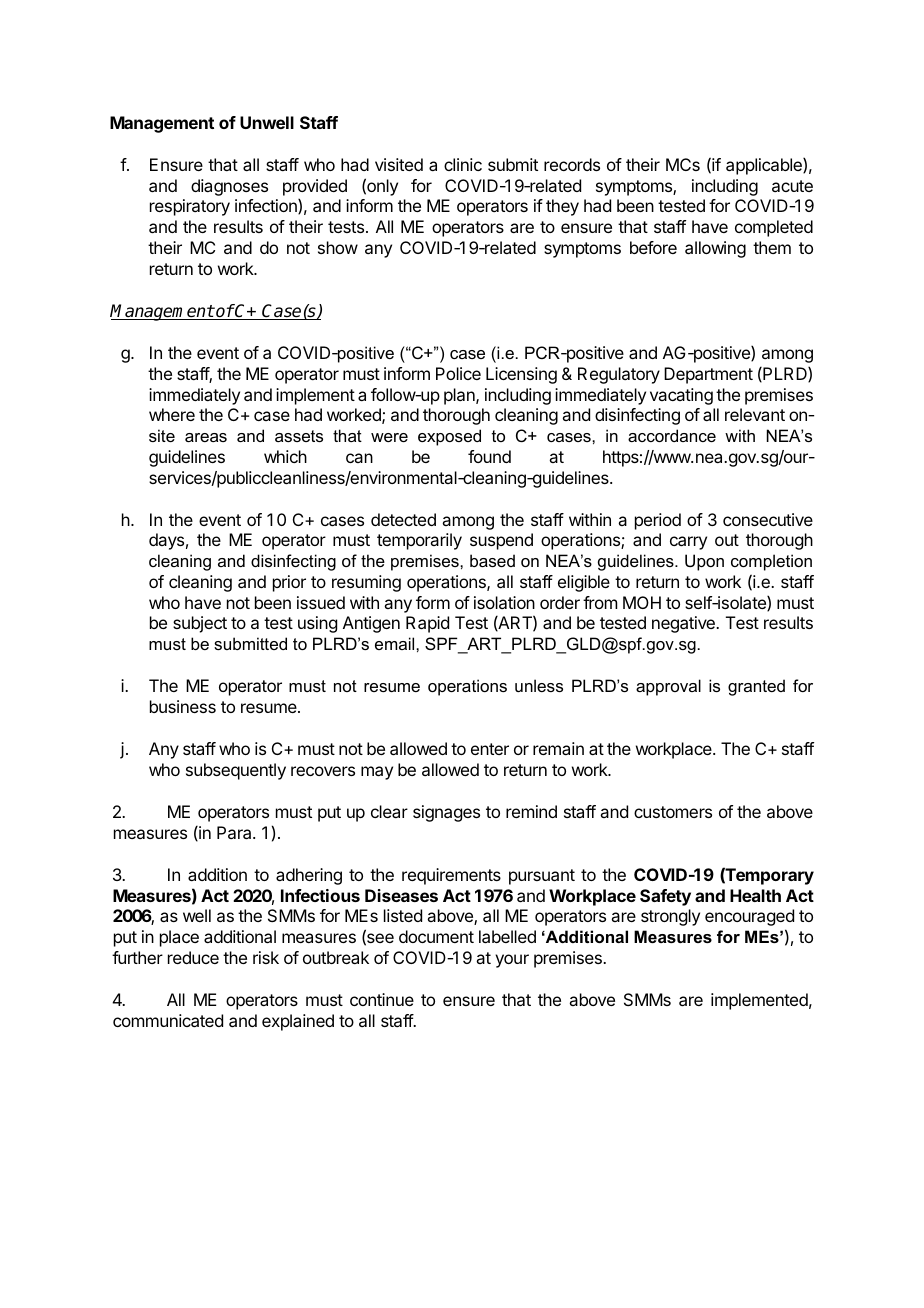 Image resolution: width=924 pixels, height=1308 pixels. I want to click on clinic, so click(463, 164).
